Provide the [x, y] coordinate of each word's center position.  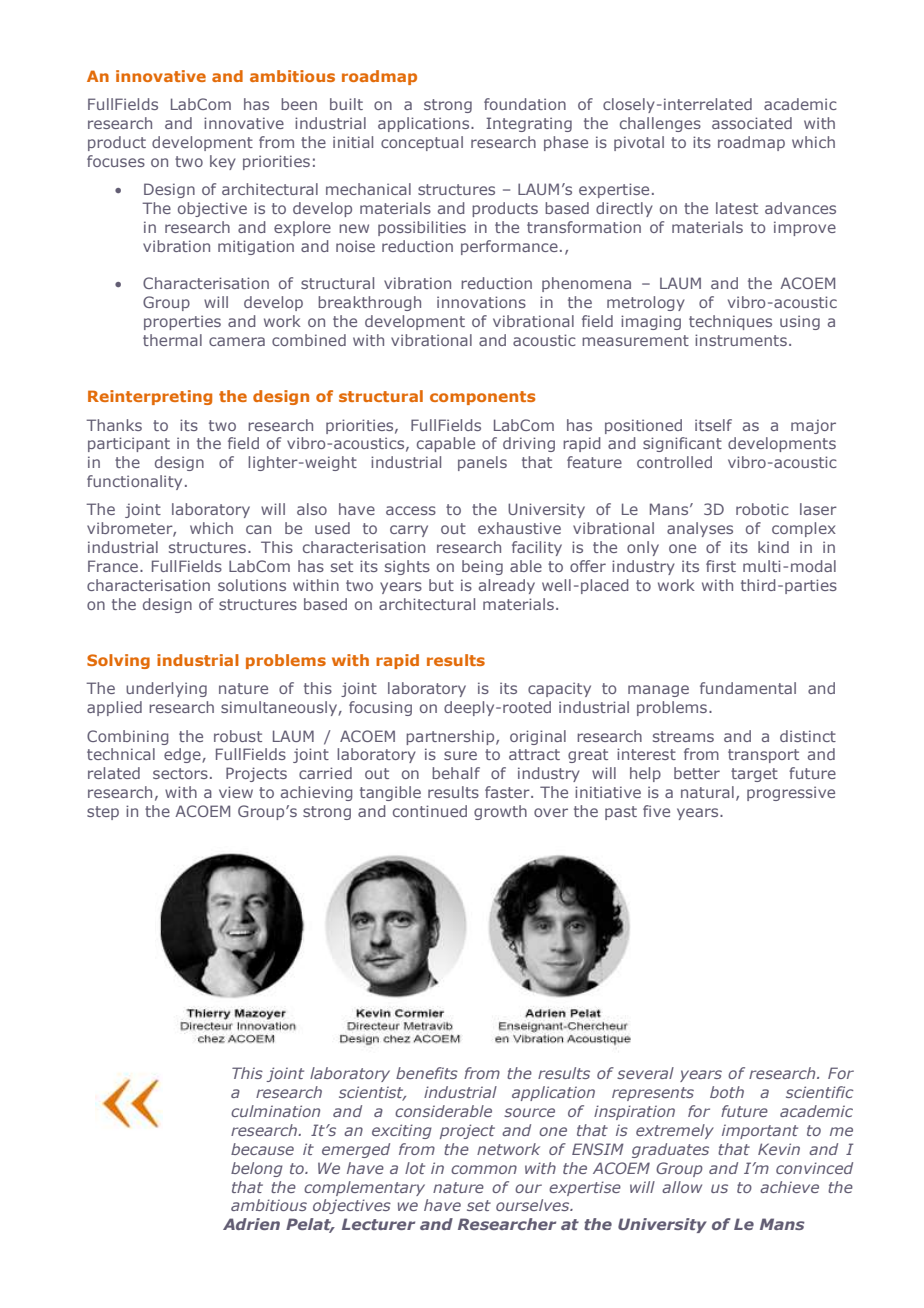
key [223, 162]
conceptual [422, 143]
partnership [451, 737]
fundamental [748, 688]
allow [682, 1187]
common [484, 1169]
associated [752, 123]
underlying [166, 689]
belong [257, 1169]
